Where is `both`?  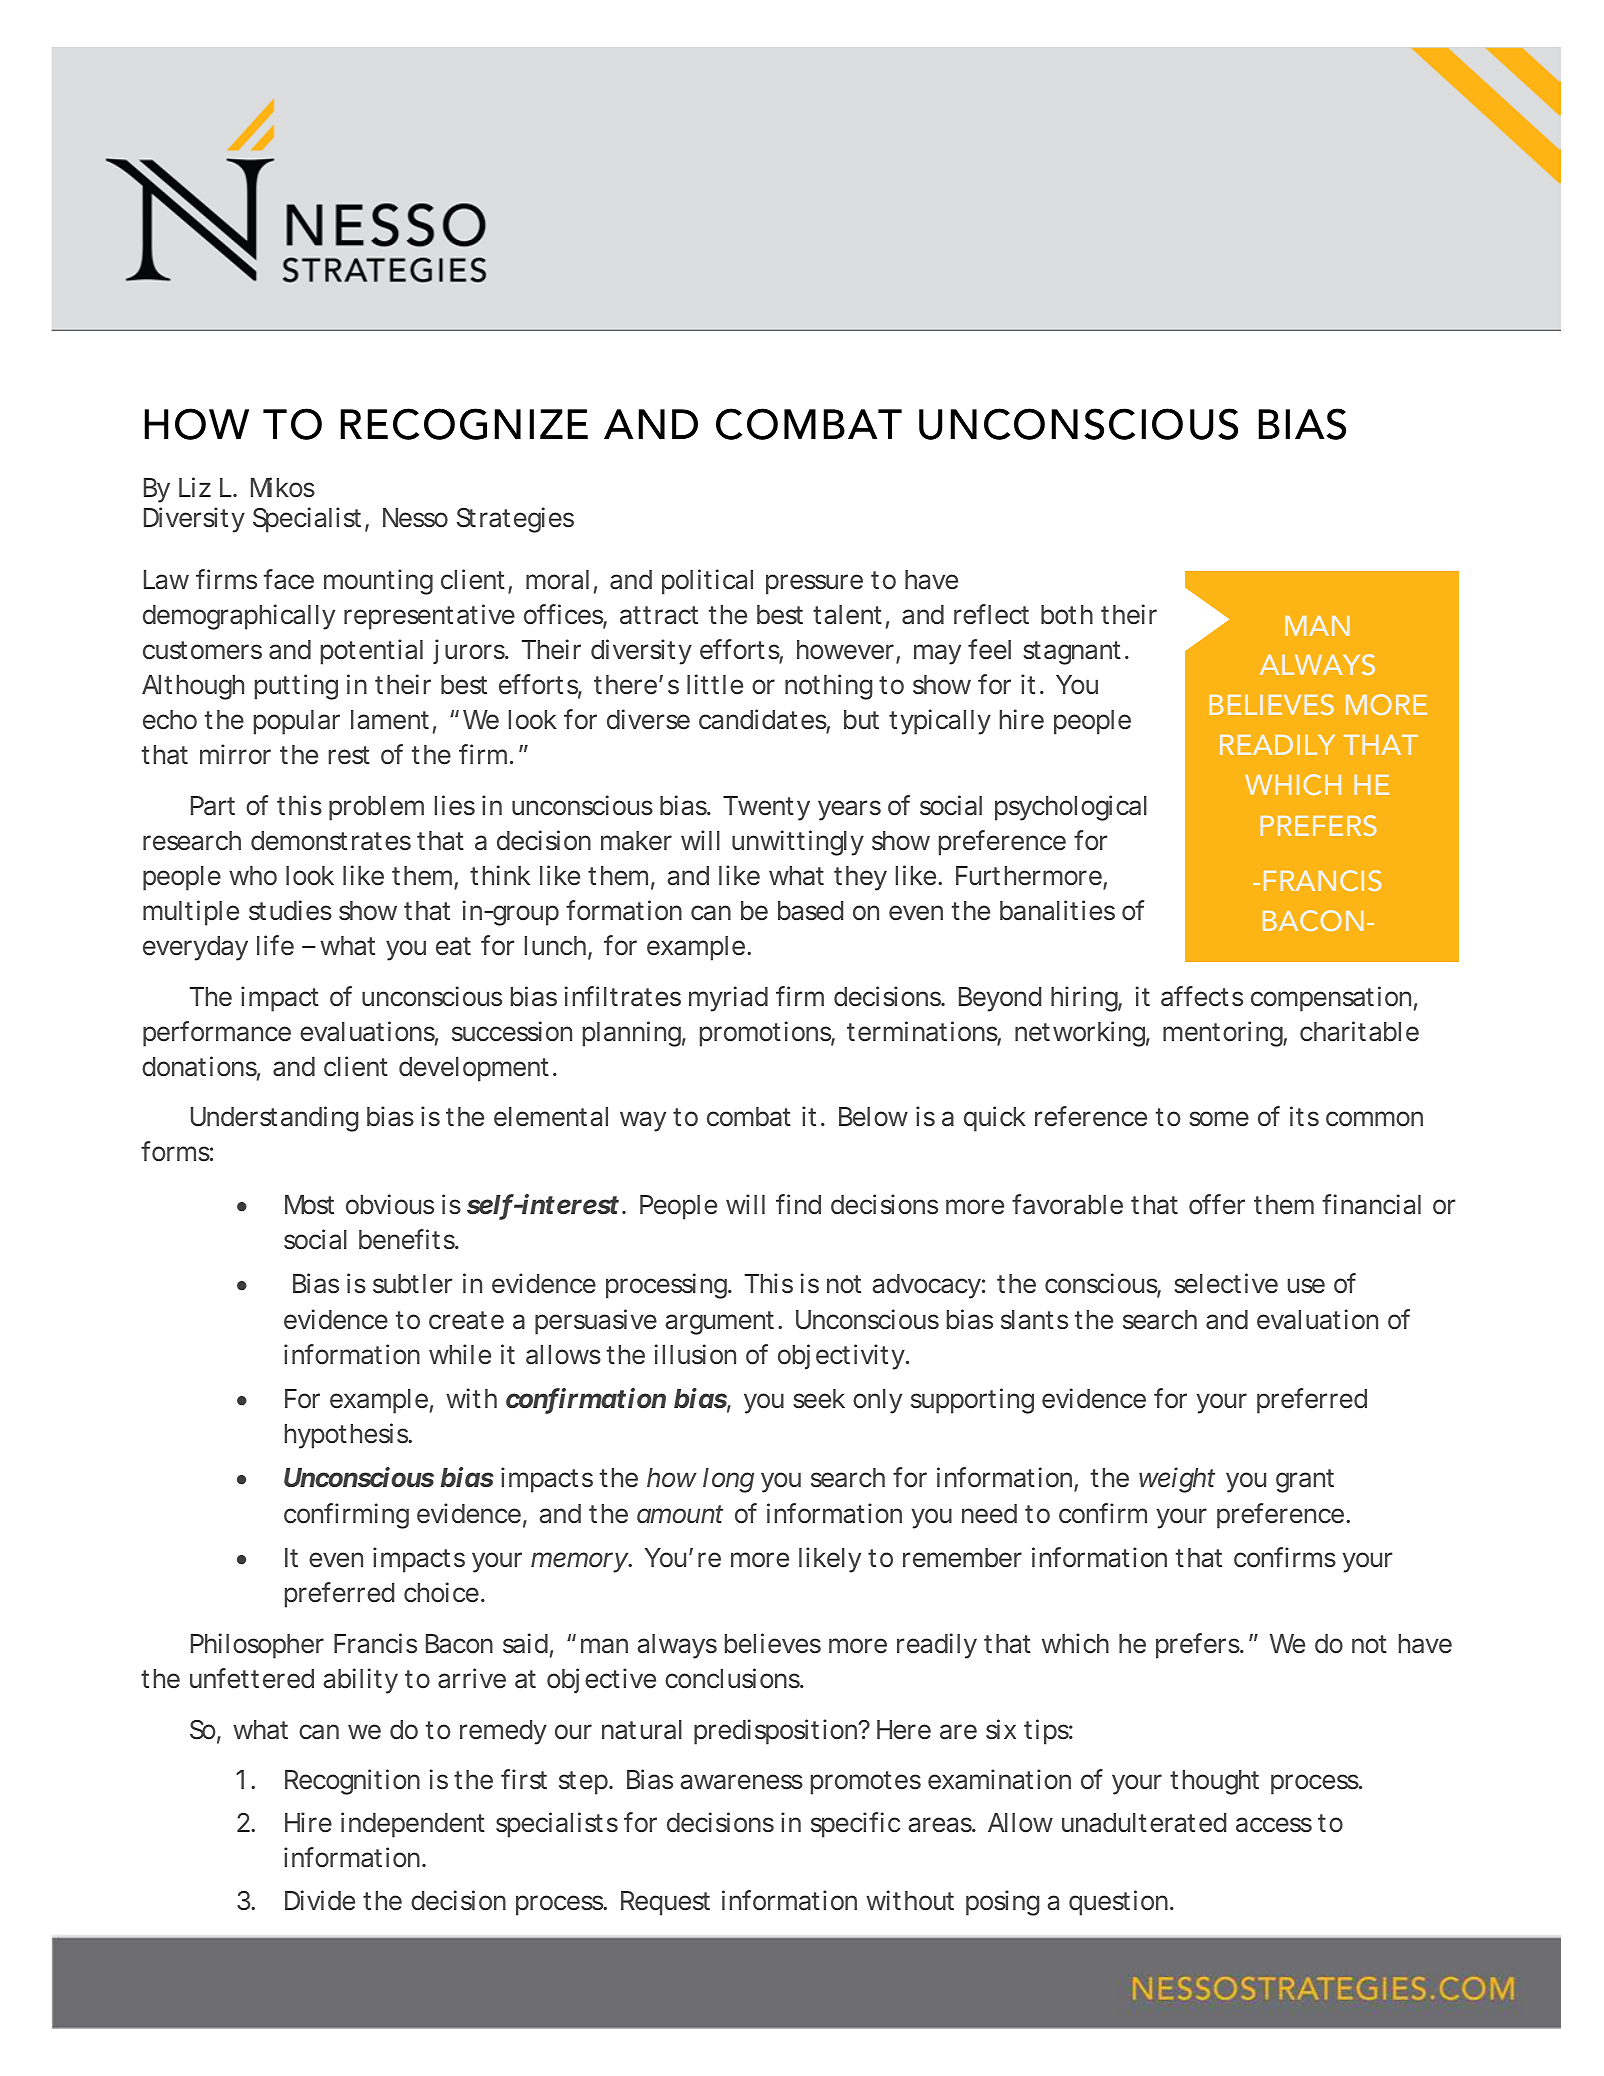 both is located at coordinates (1067, 615).
